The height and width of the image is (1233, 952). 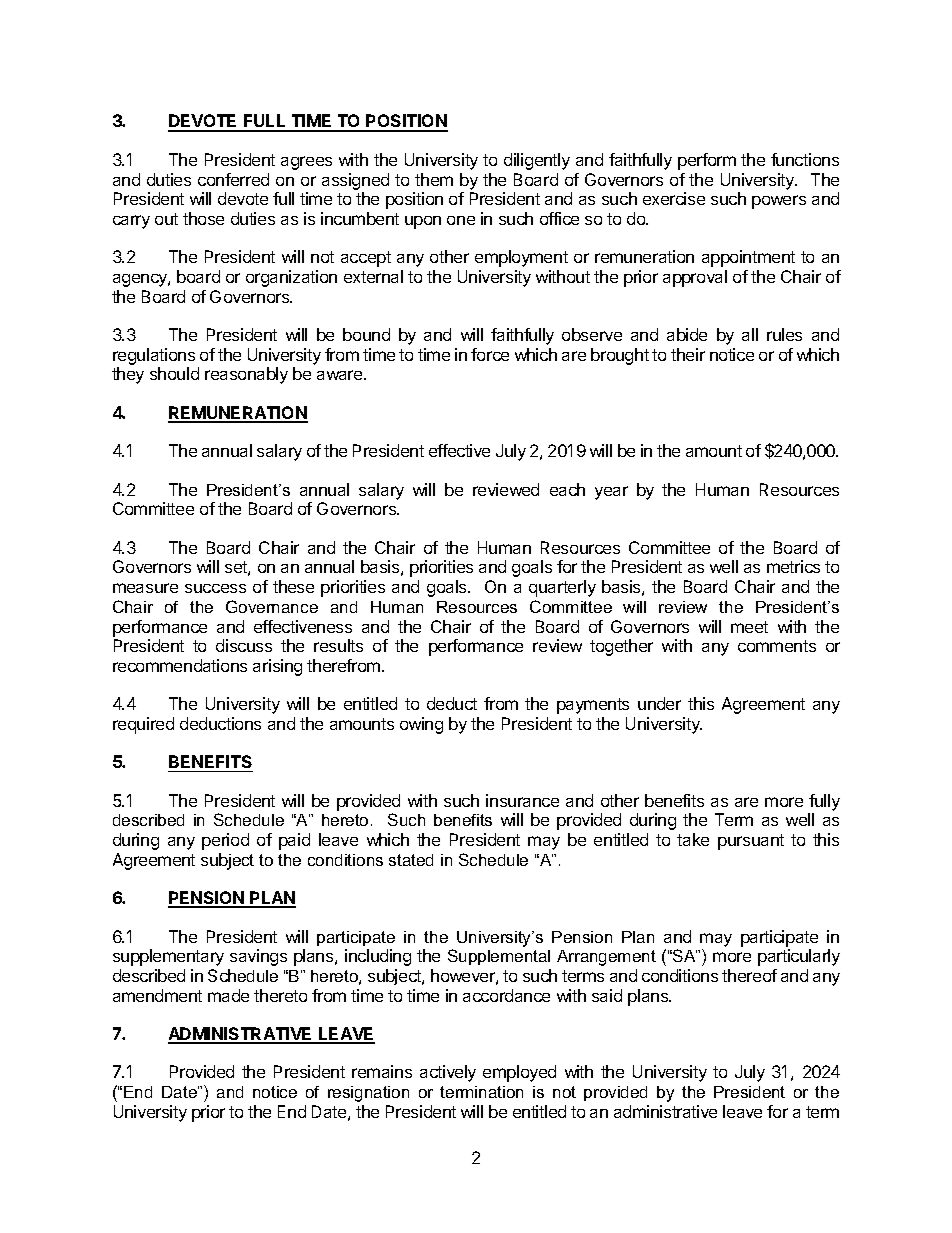 I want to click on take, so click(x=693, y=839).
